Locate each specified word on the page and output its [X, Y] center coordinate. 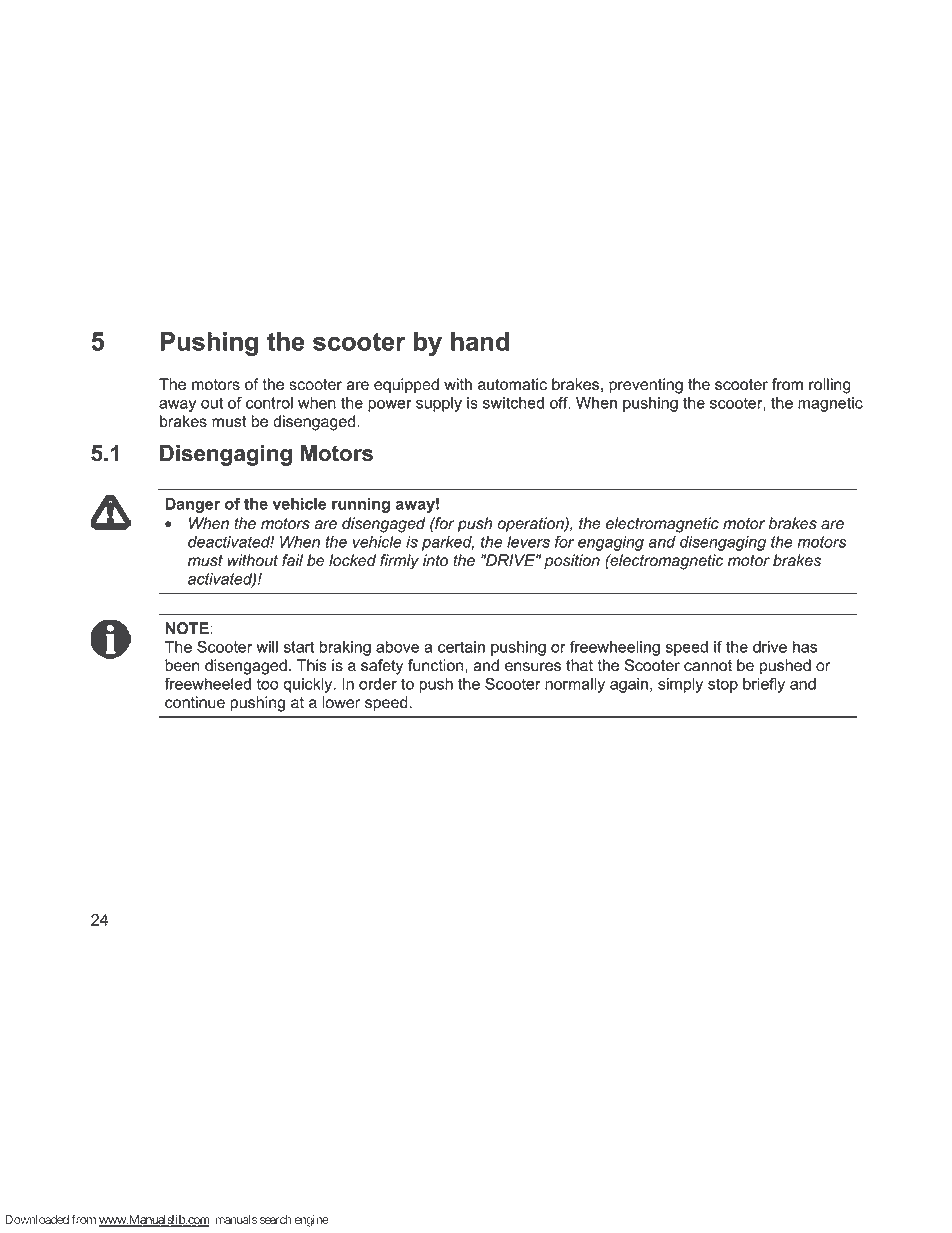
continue [195, 702]
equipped [406, 386]
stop [723, 685]
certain [461, 647]
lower [341, 702]
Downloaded [37, 1219]
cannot [708, 666]
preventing [646, 386]
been [182, 665]
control [269, 403]
